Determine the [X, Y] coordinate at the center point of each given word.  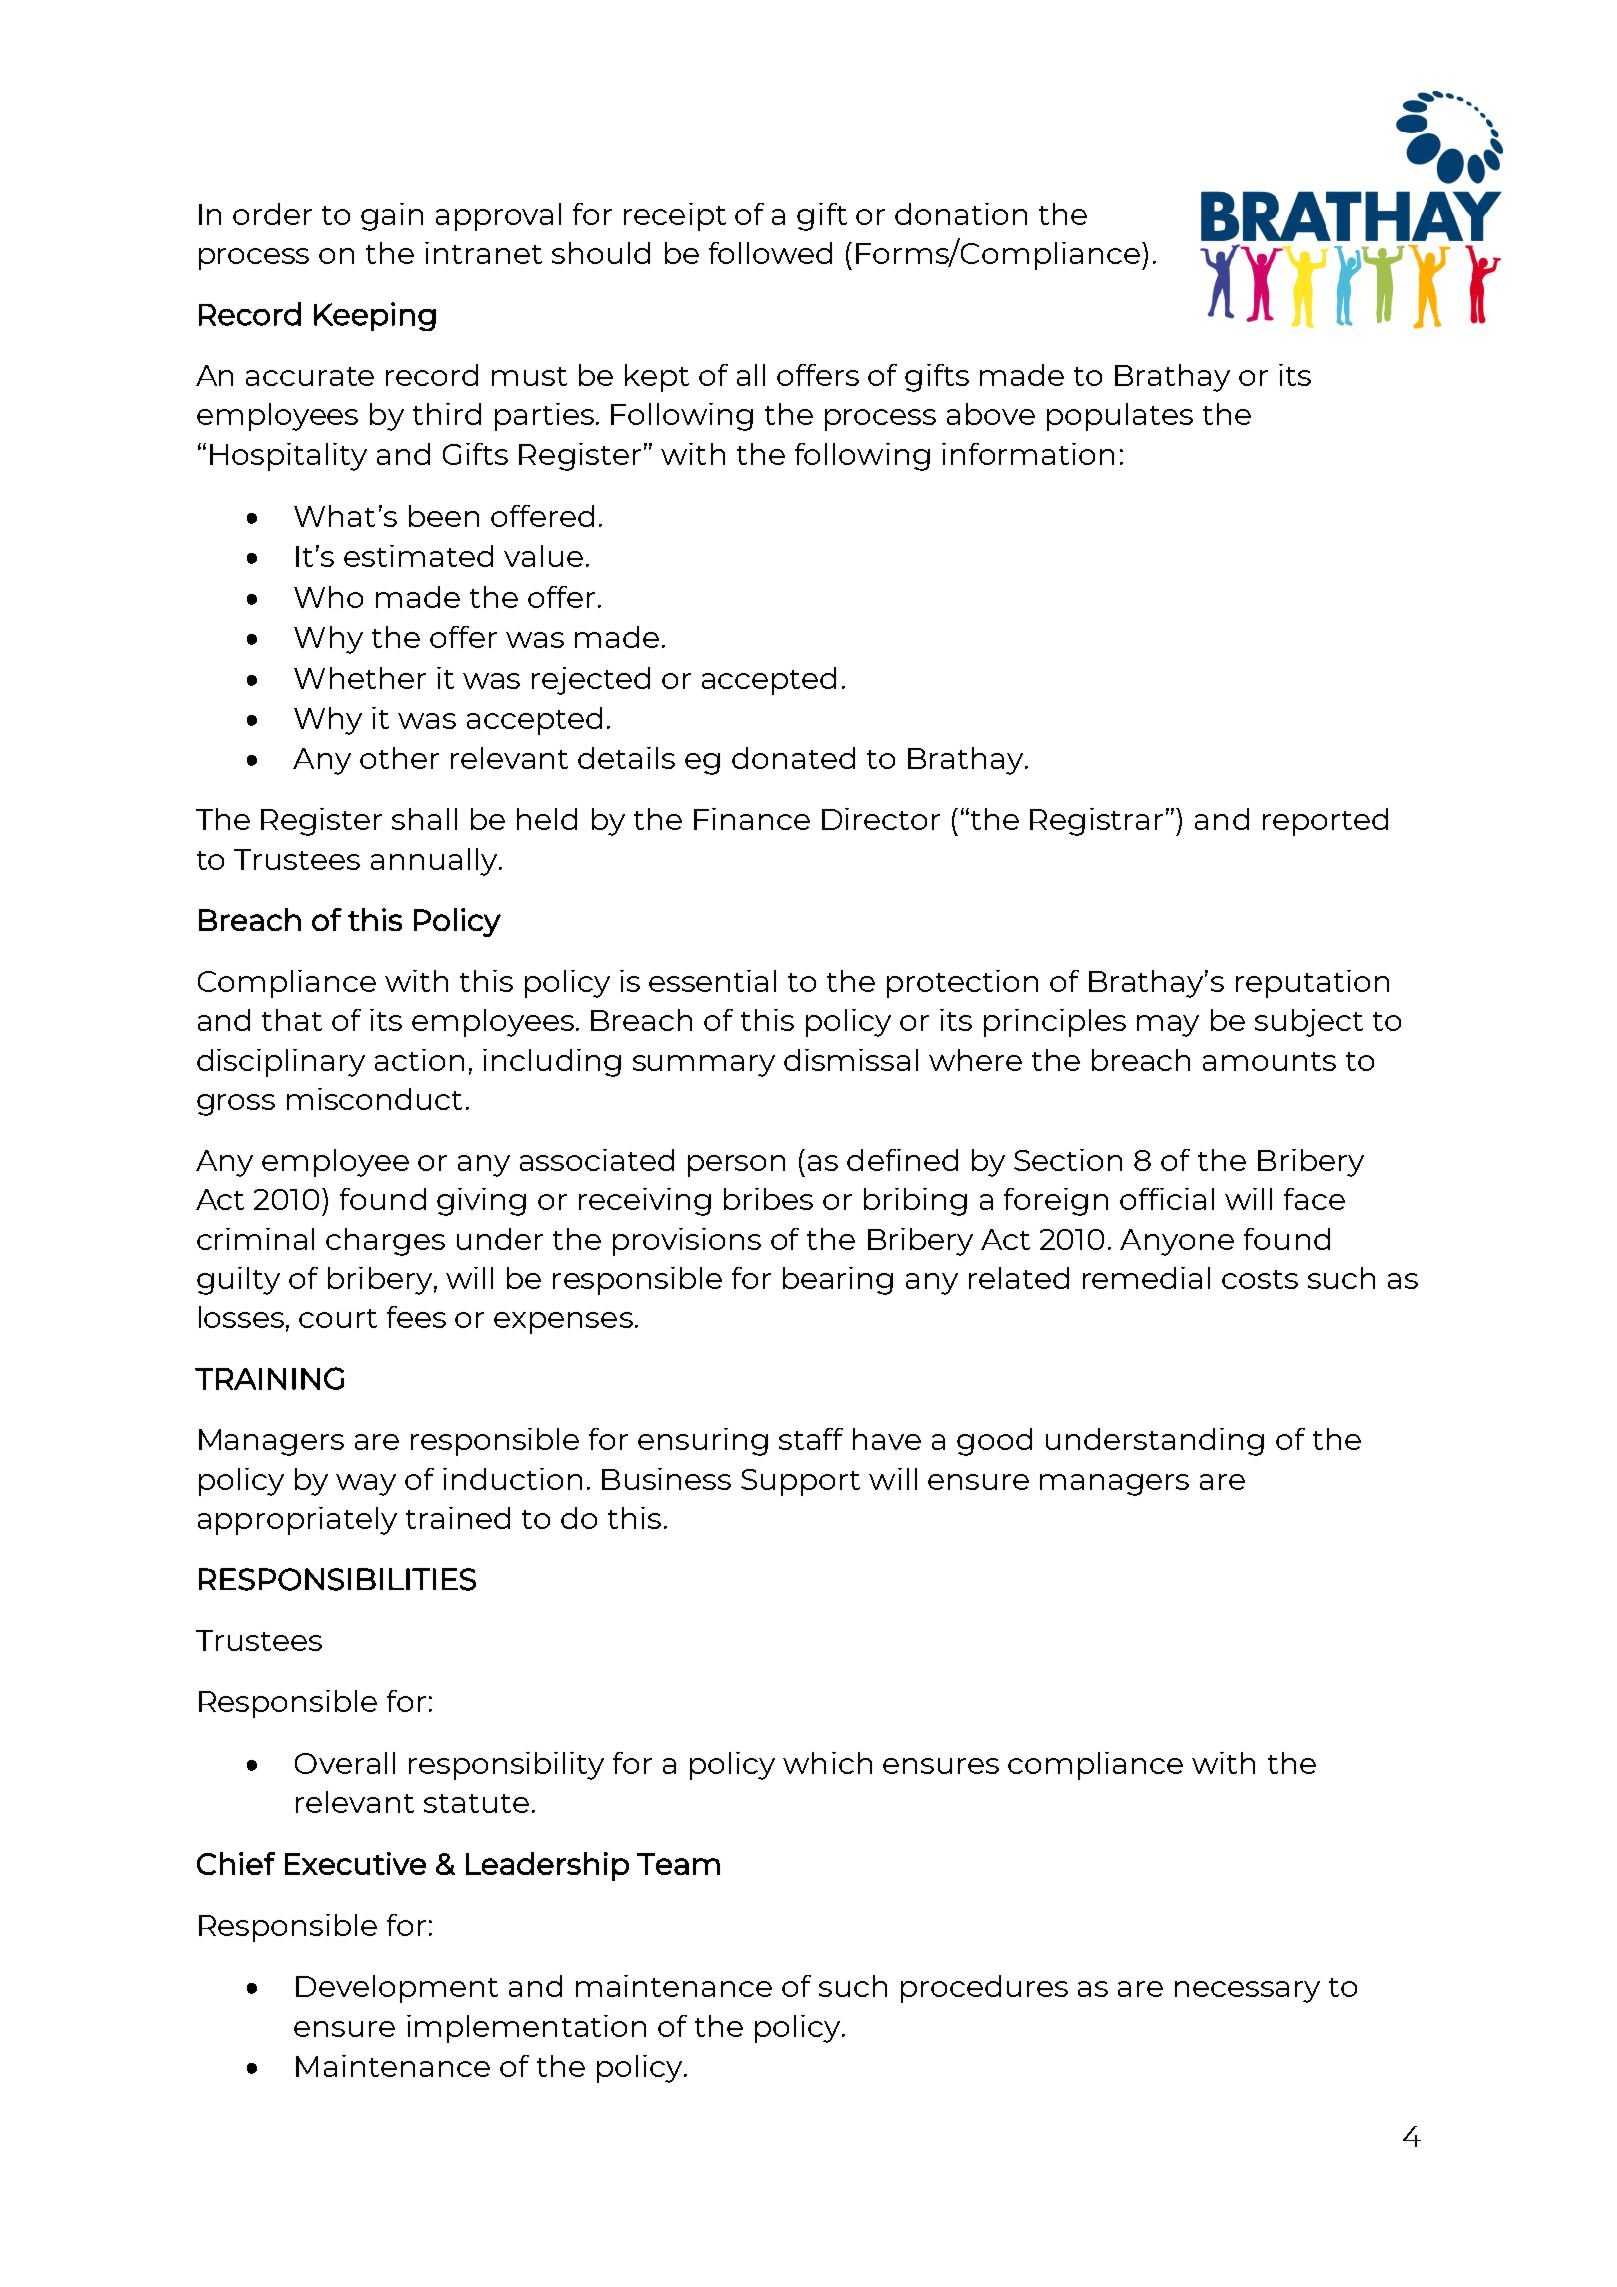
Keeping [375, 316]
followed [770, 253]
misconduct [374, 1099]
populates [1120, 417]
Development [397, 1989]
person [736, 1166]
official [1167, 1199]
